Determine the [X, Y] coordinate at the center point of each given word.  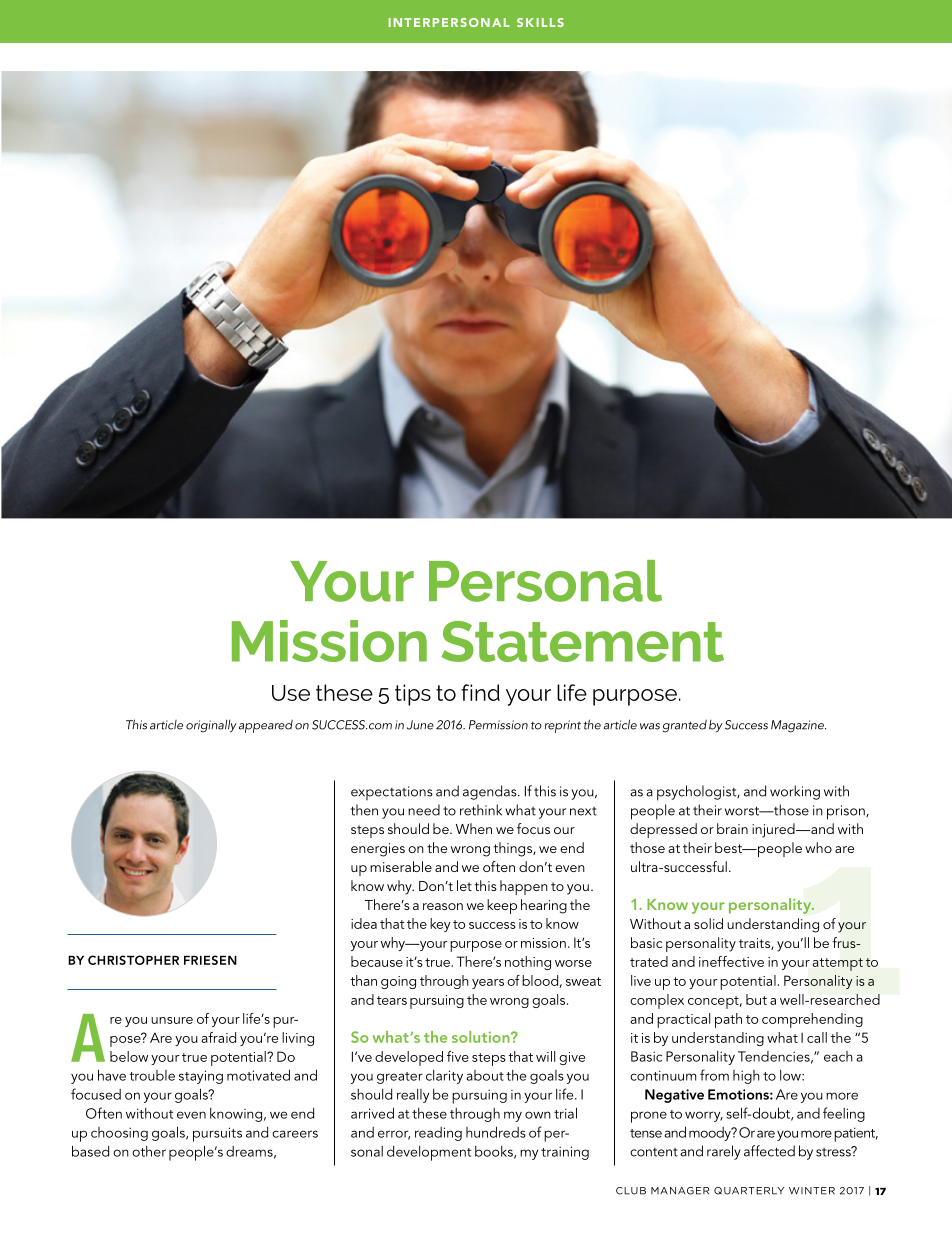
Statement [582, 641]
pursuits [217, 1134]
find [480, 692]
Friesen [210, 960]
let [464, 885]
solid [708, 923]
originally [211, 726]
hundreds [496, 1132]
